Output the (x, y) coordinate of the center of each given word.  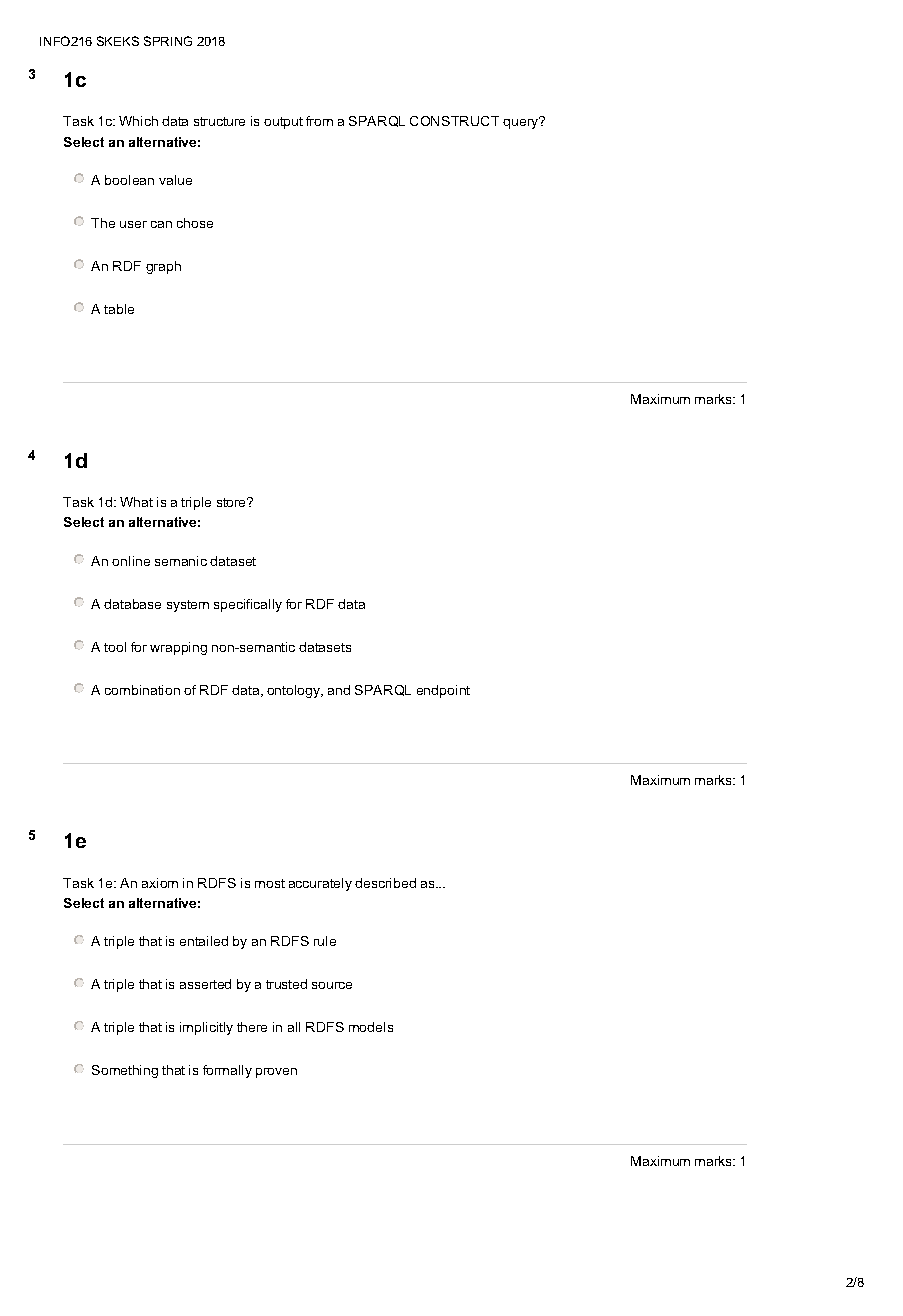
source (332, 985)
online (131, 561)
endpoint (443, 691)
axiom (160, 883)
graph (163, 267)
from (319, 121)
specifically (248, 605)
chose (195, 223)
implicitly (206, 1028)
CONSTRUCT (454, 121)
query (522, 122)
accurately (320, 884)
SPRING (168, 41)
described (385, 883)
